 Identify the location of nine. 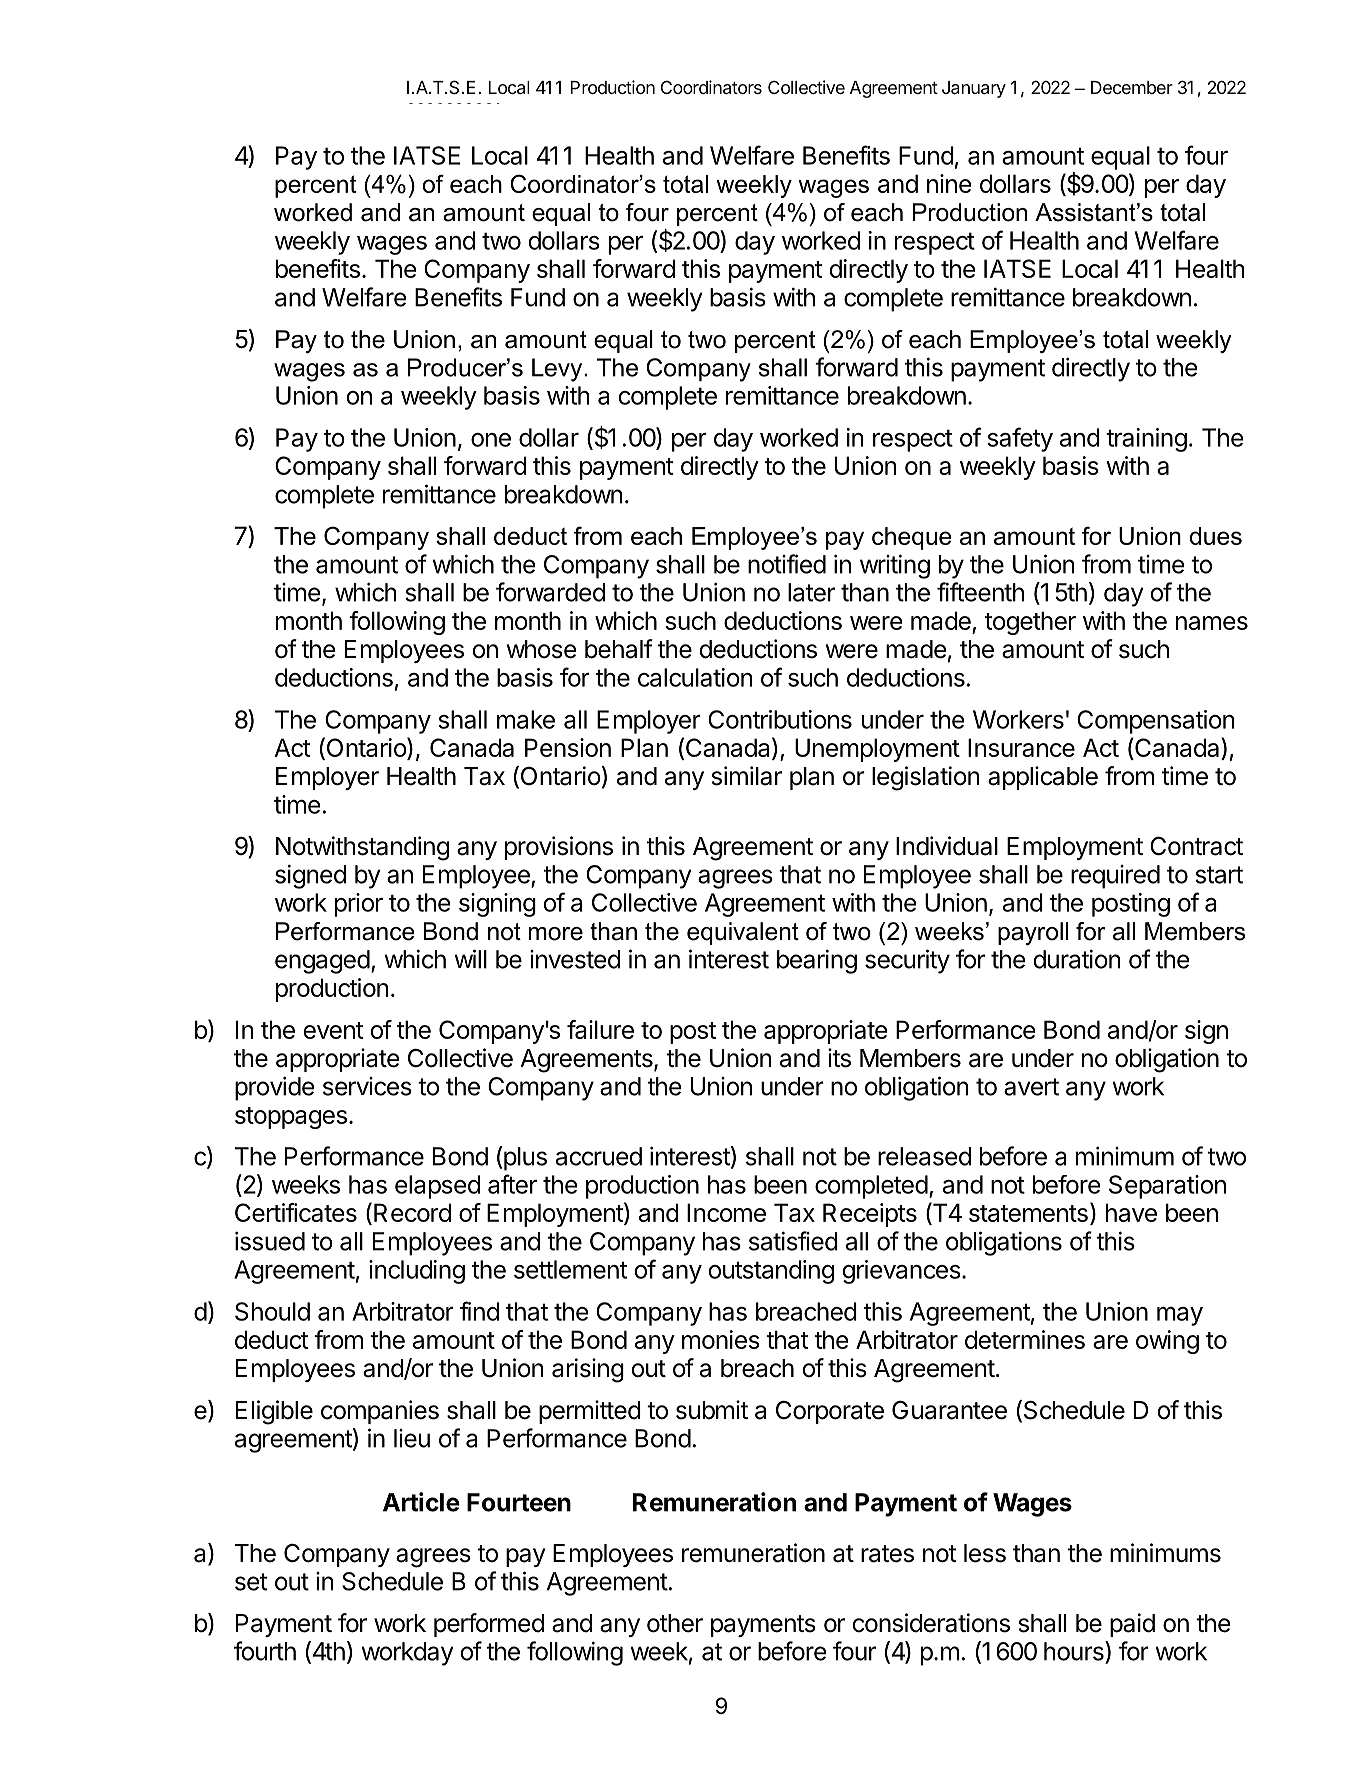
(949, 183).
